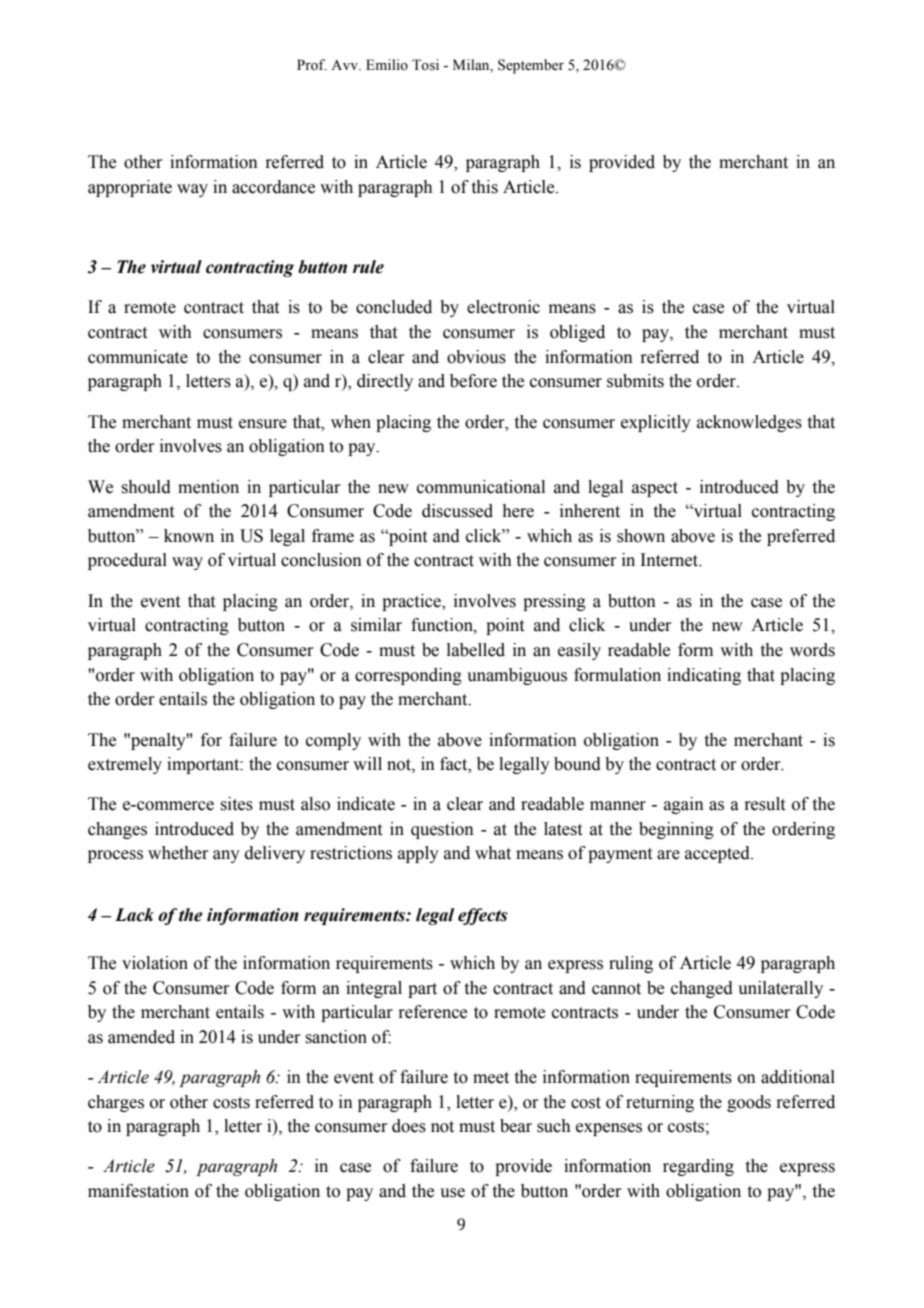 The image size is (924, 1308). What do you see at coordinates (476, 357) in the page?
I see `obvious` at bounding box center [476, 357].
